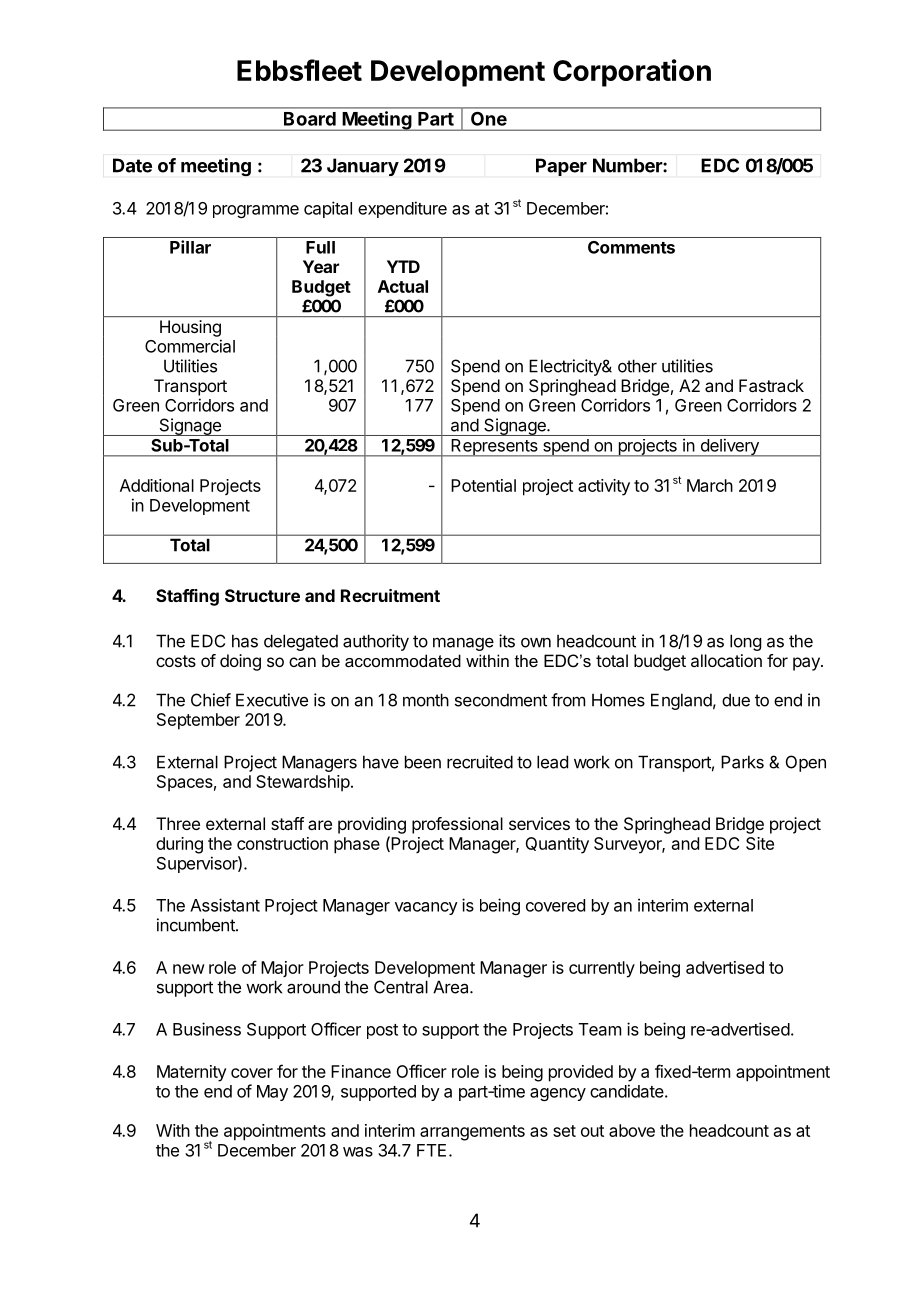 This screenshot has width=924, height=1308. What do you see at coordinates (745, 642) in the screenshot?
I see `long` at bounding box center [745, 642].
